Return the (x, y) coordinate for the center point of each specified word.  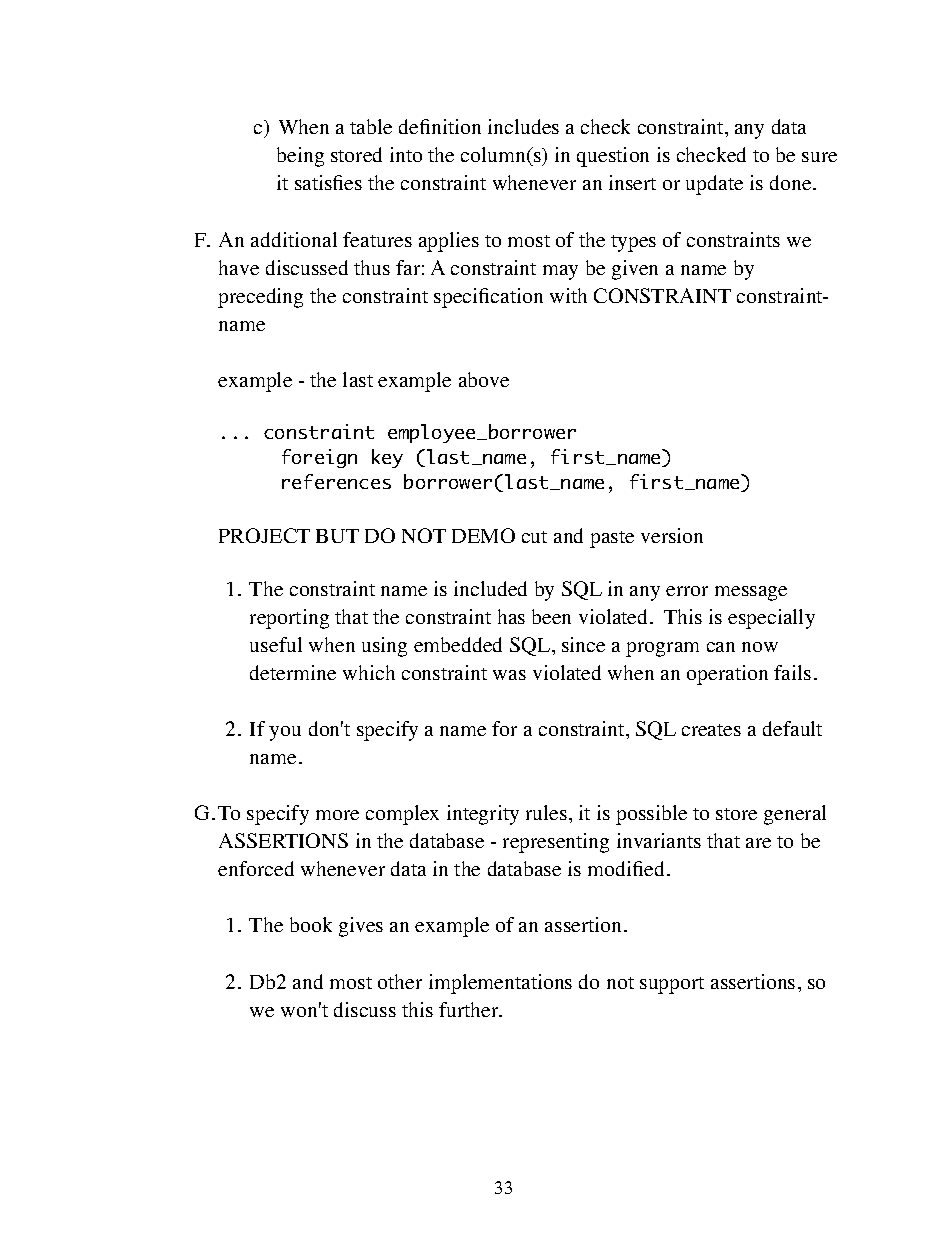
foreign (319, 458)
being (300, 157)
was (509, 675)
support (672, 985)
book (311, 924)
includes (523, 126)
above (484, 379)
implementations (500, 984)
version (672, 535)
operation (727, 675)
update (714, 185)
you (285, 733)
